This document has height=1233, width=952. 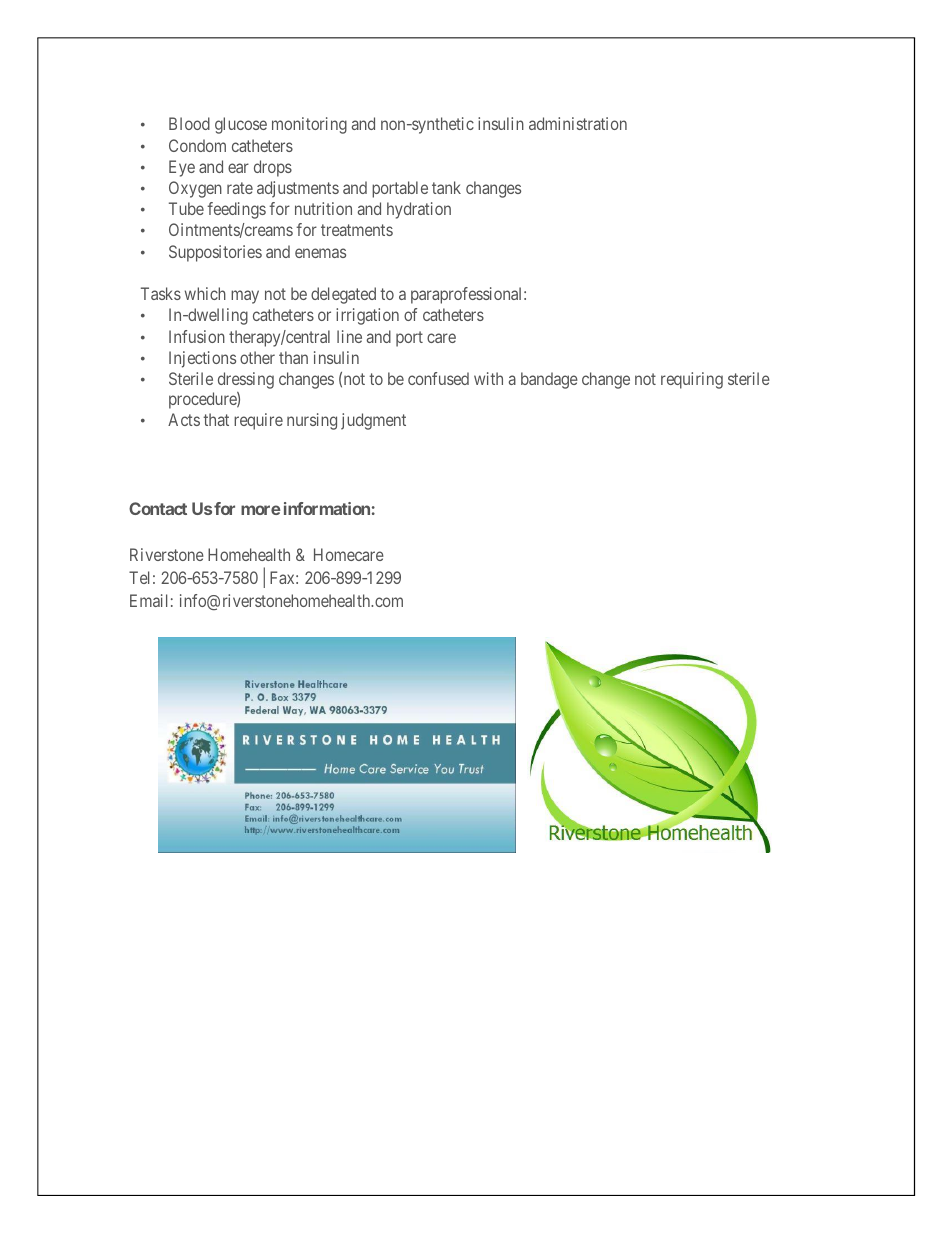 What do you see at coordinates (215, 253) in the document?
I see `Suppositories` at bounding box center [215, 253].
